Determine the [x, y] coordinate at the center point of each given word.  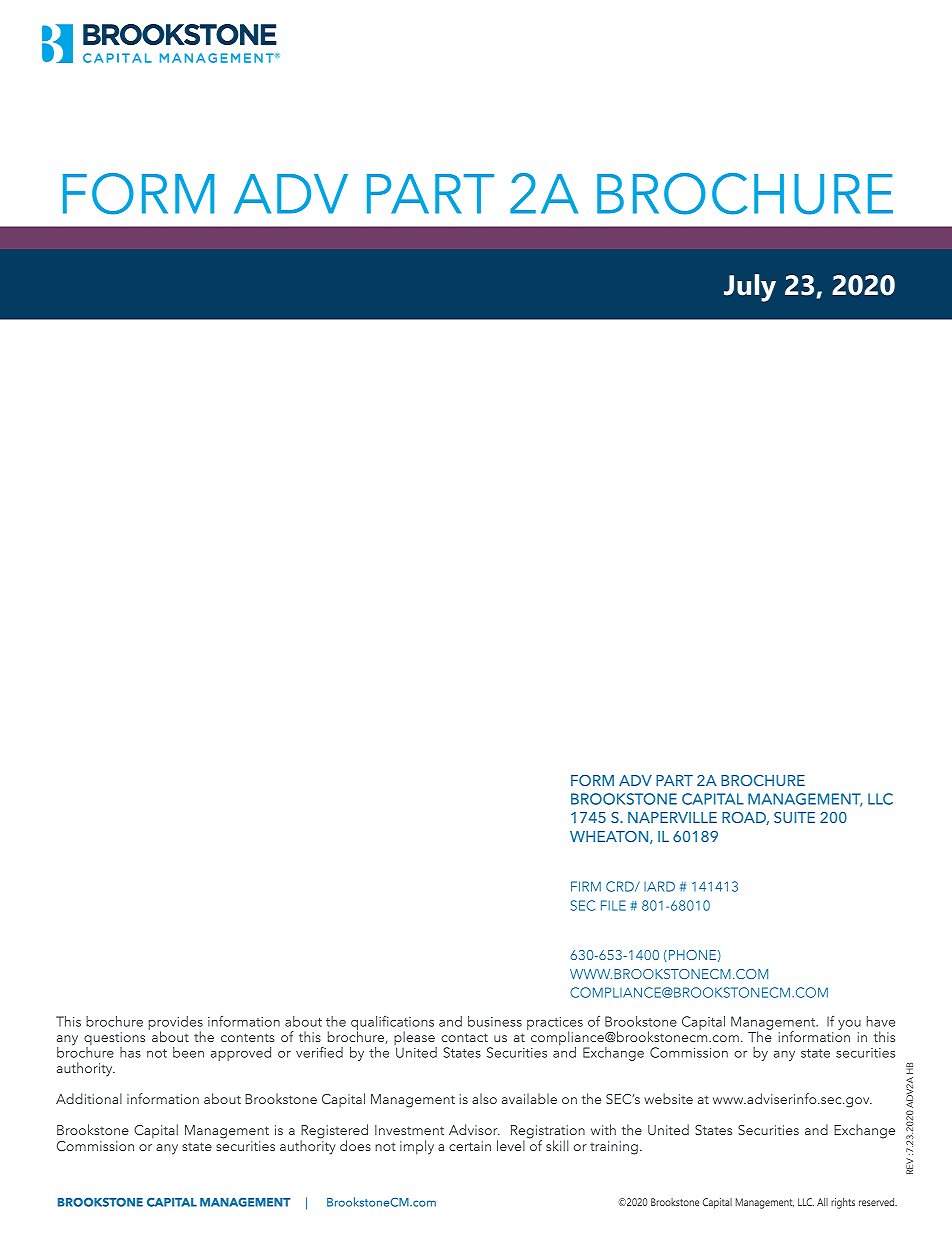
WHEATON [610, 837]
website [668, 1098]
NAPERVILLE [672, 817]
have [881, 1021]
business [495, 1021]
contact [464, 1037]
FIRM [586, 886]
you [849, 1025]
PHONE [691, 956]
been [188, 1052]
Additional [89, 1098]
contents [248, 1037]
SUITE [794, 817]
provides [176, 1024]
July [750, 288]
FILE [613, 905]
